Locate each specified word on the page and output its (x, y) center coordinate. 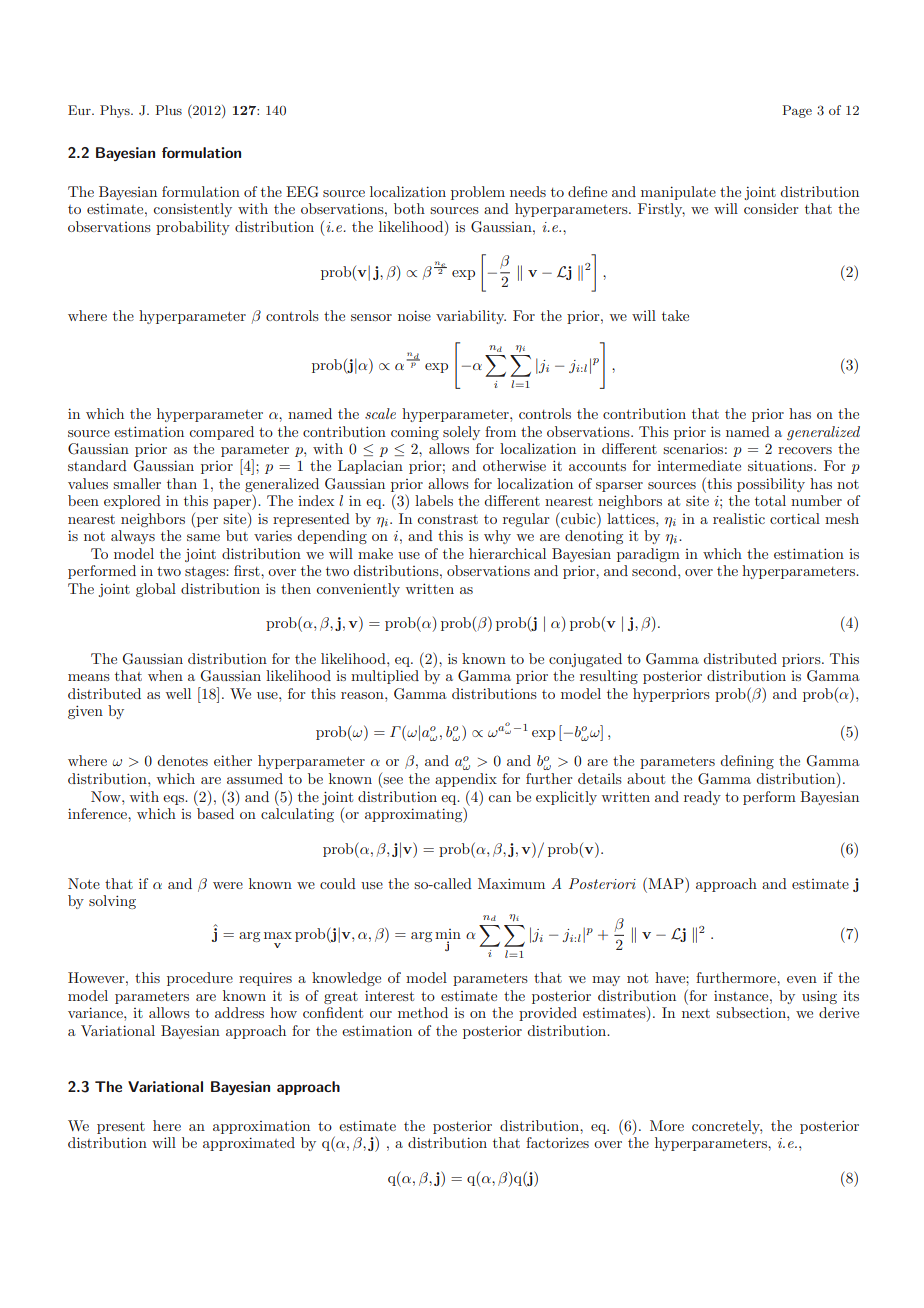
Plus (168, 110)
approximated (249, 1144)
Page (797, 111)
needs (528, 191)
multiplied (385, 677)
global (156, 590)
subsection (752, 1012)
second (655, 570)
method (423, 1012)
